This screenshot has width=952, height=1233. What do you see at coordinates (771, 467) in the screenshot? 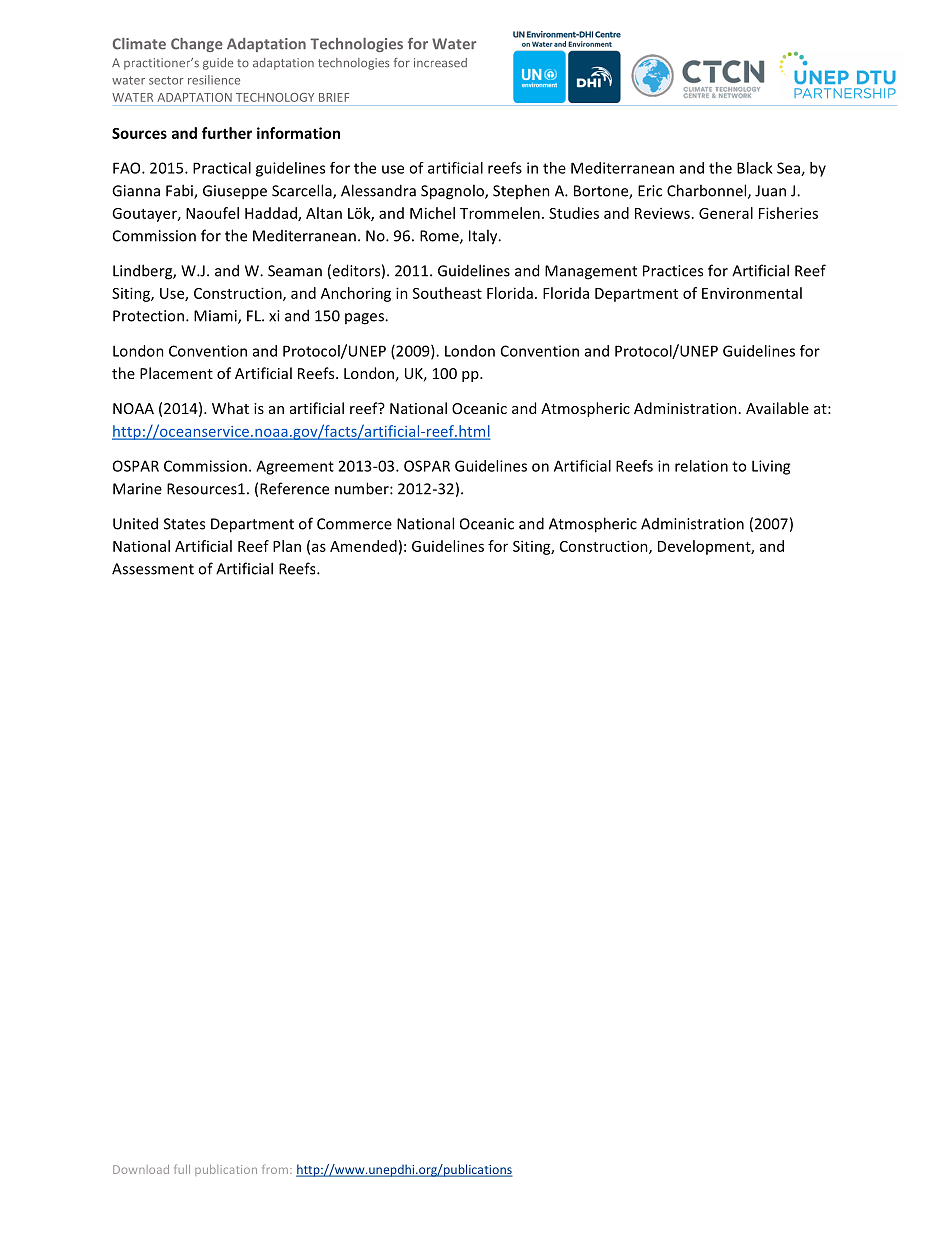
I see `Living` at bounding box center [771, 467].
